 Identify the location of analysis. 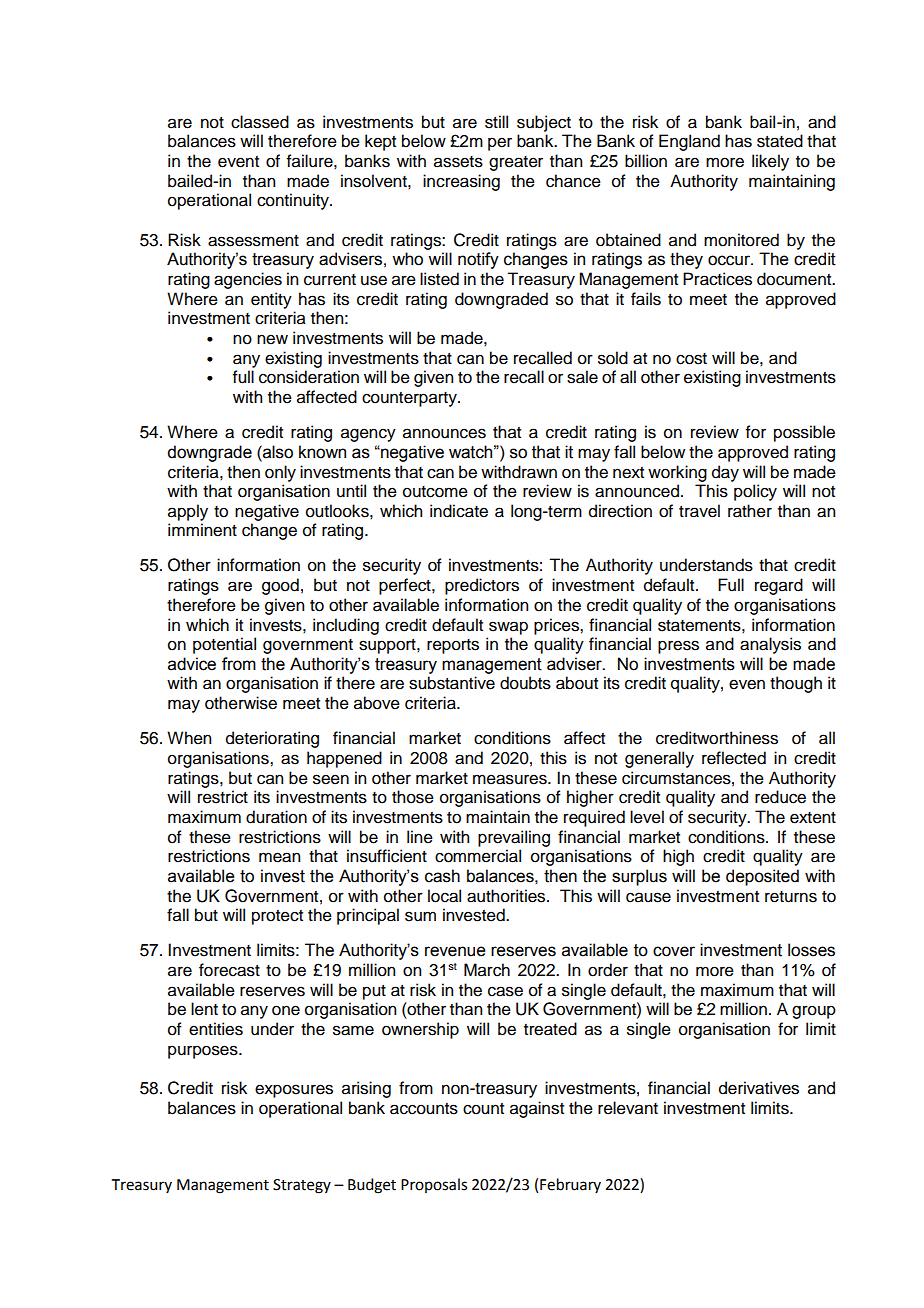
(770, 645).
